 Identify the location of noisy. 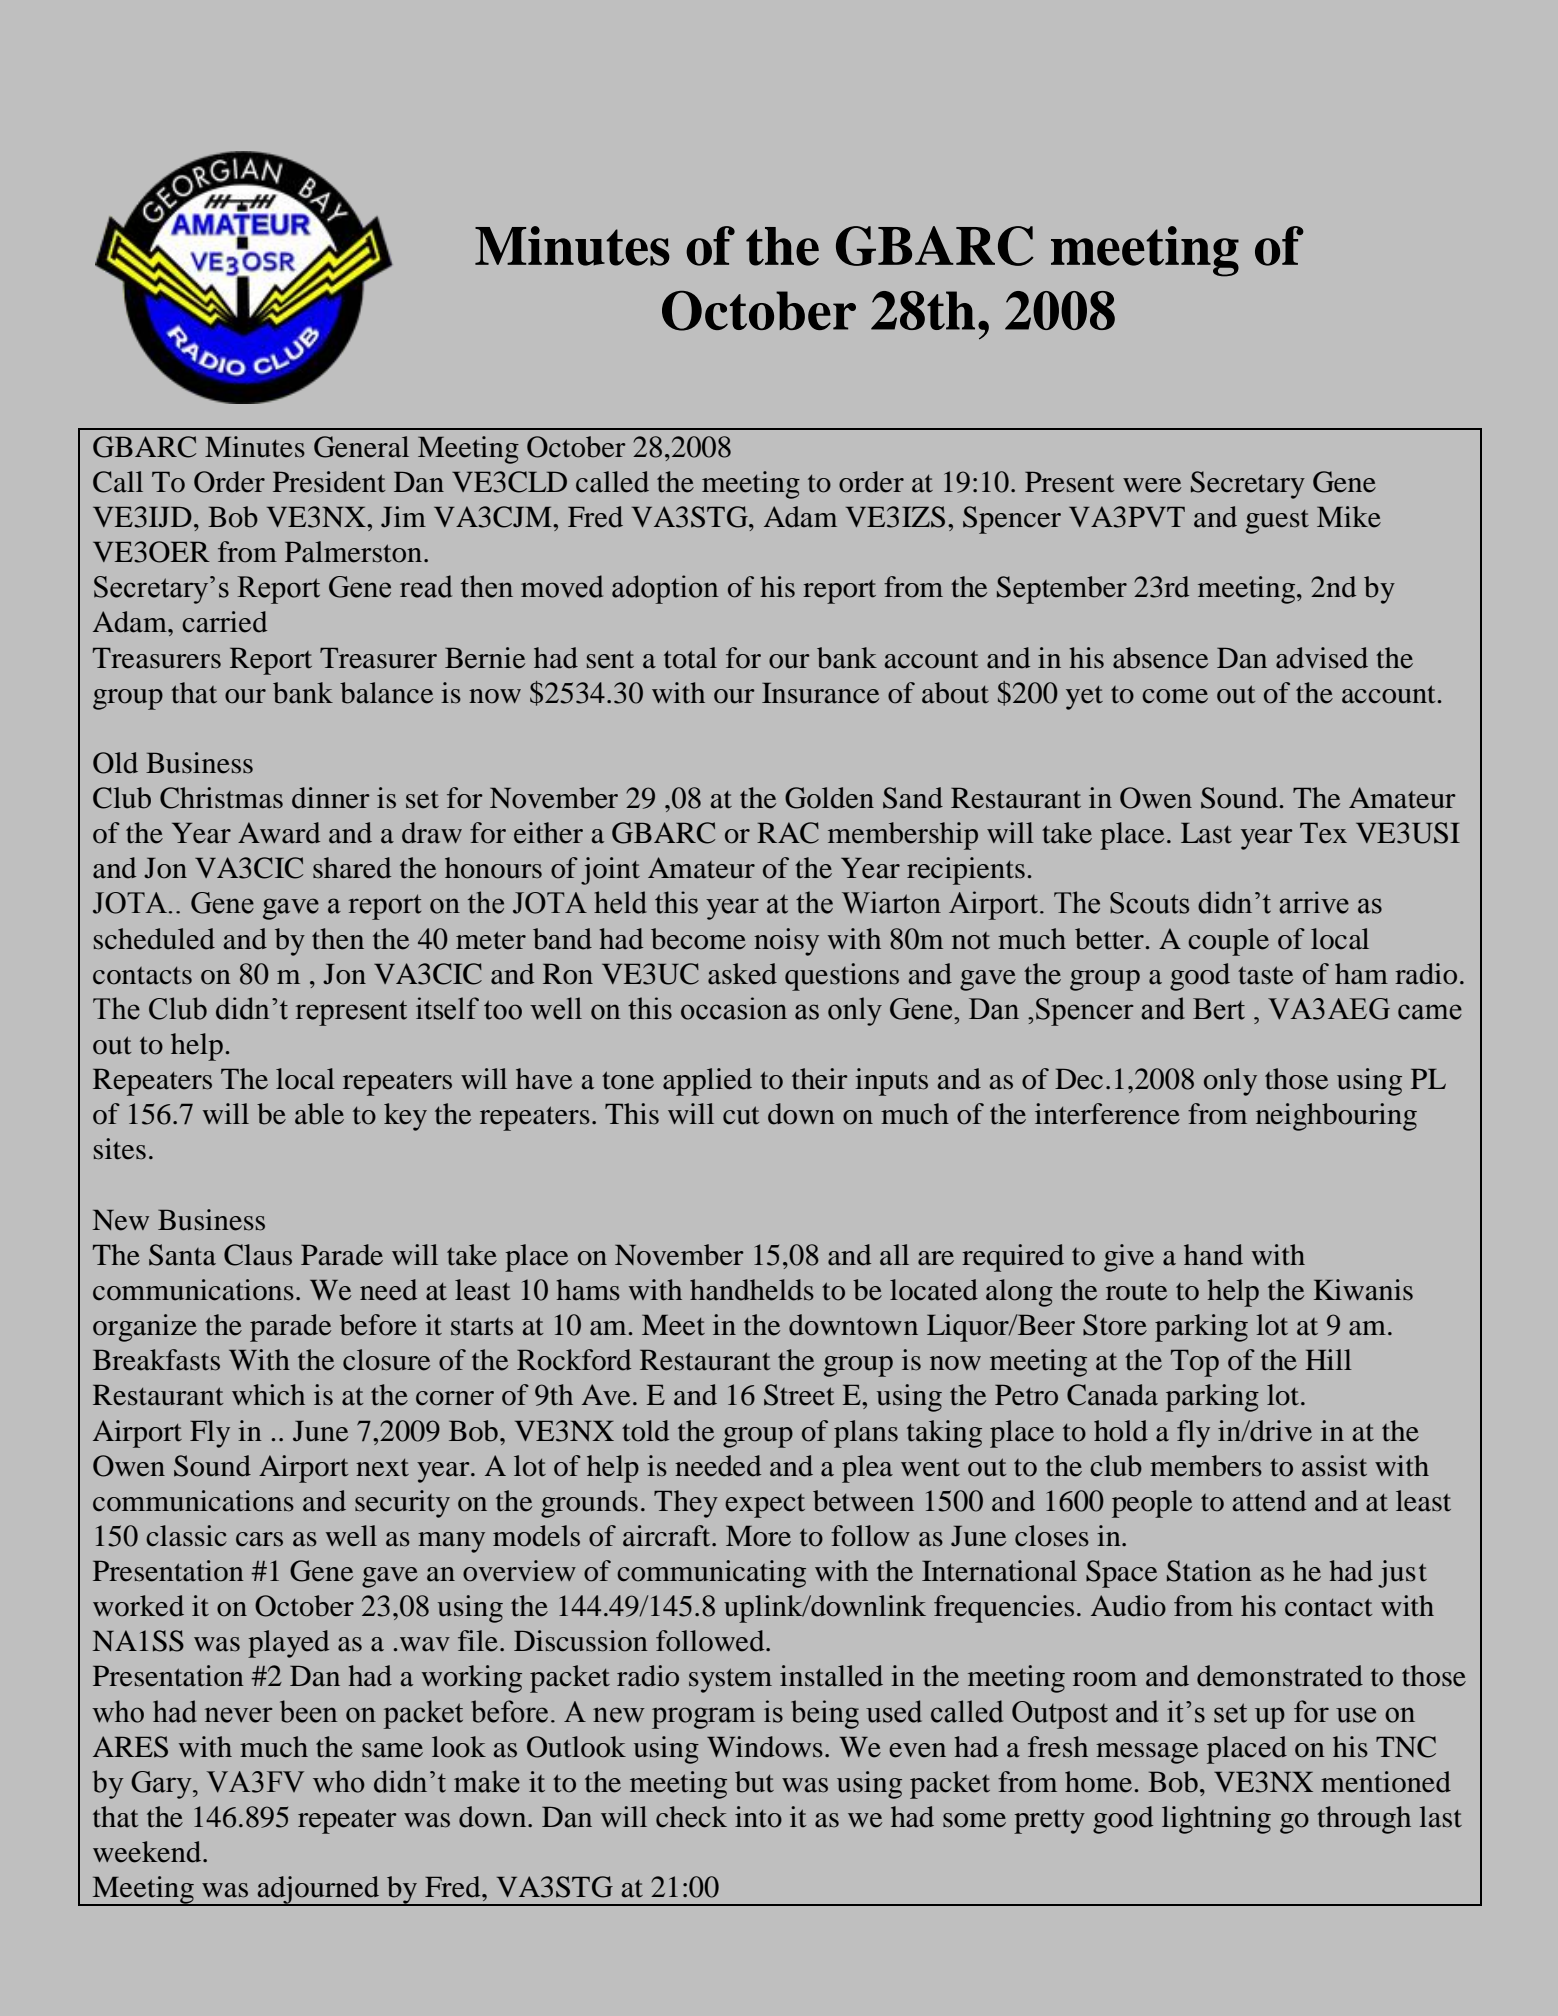
(786, 942).
